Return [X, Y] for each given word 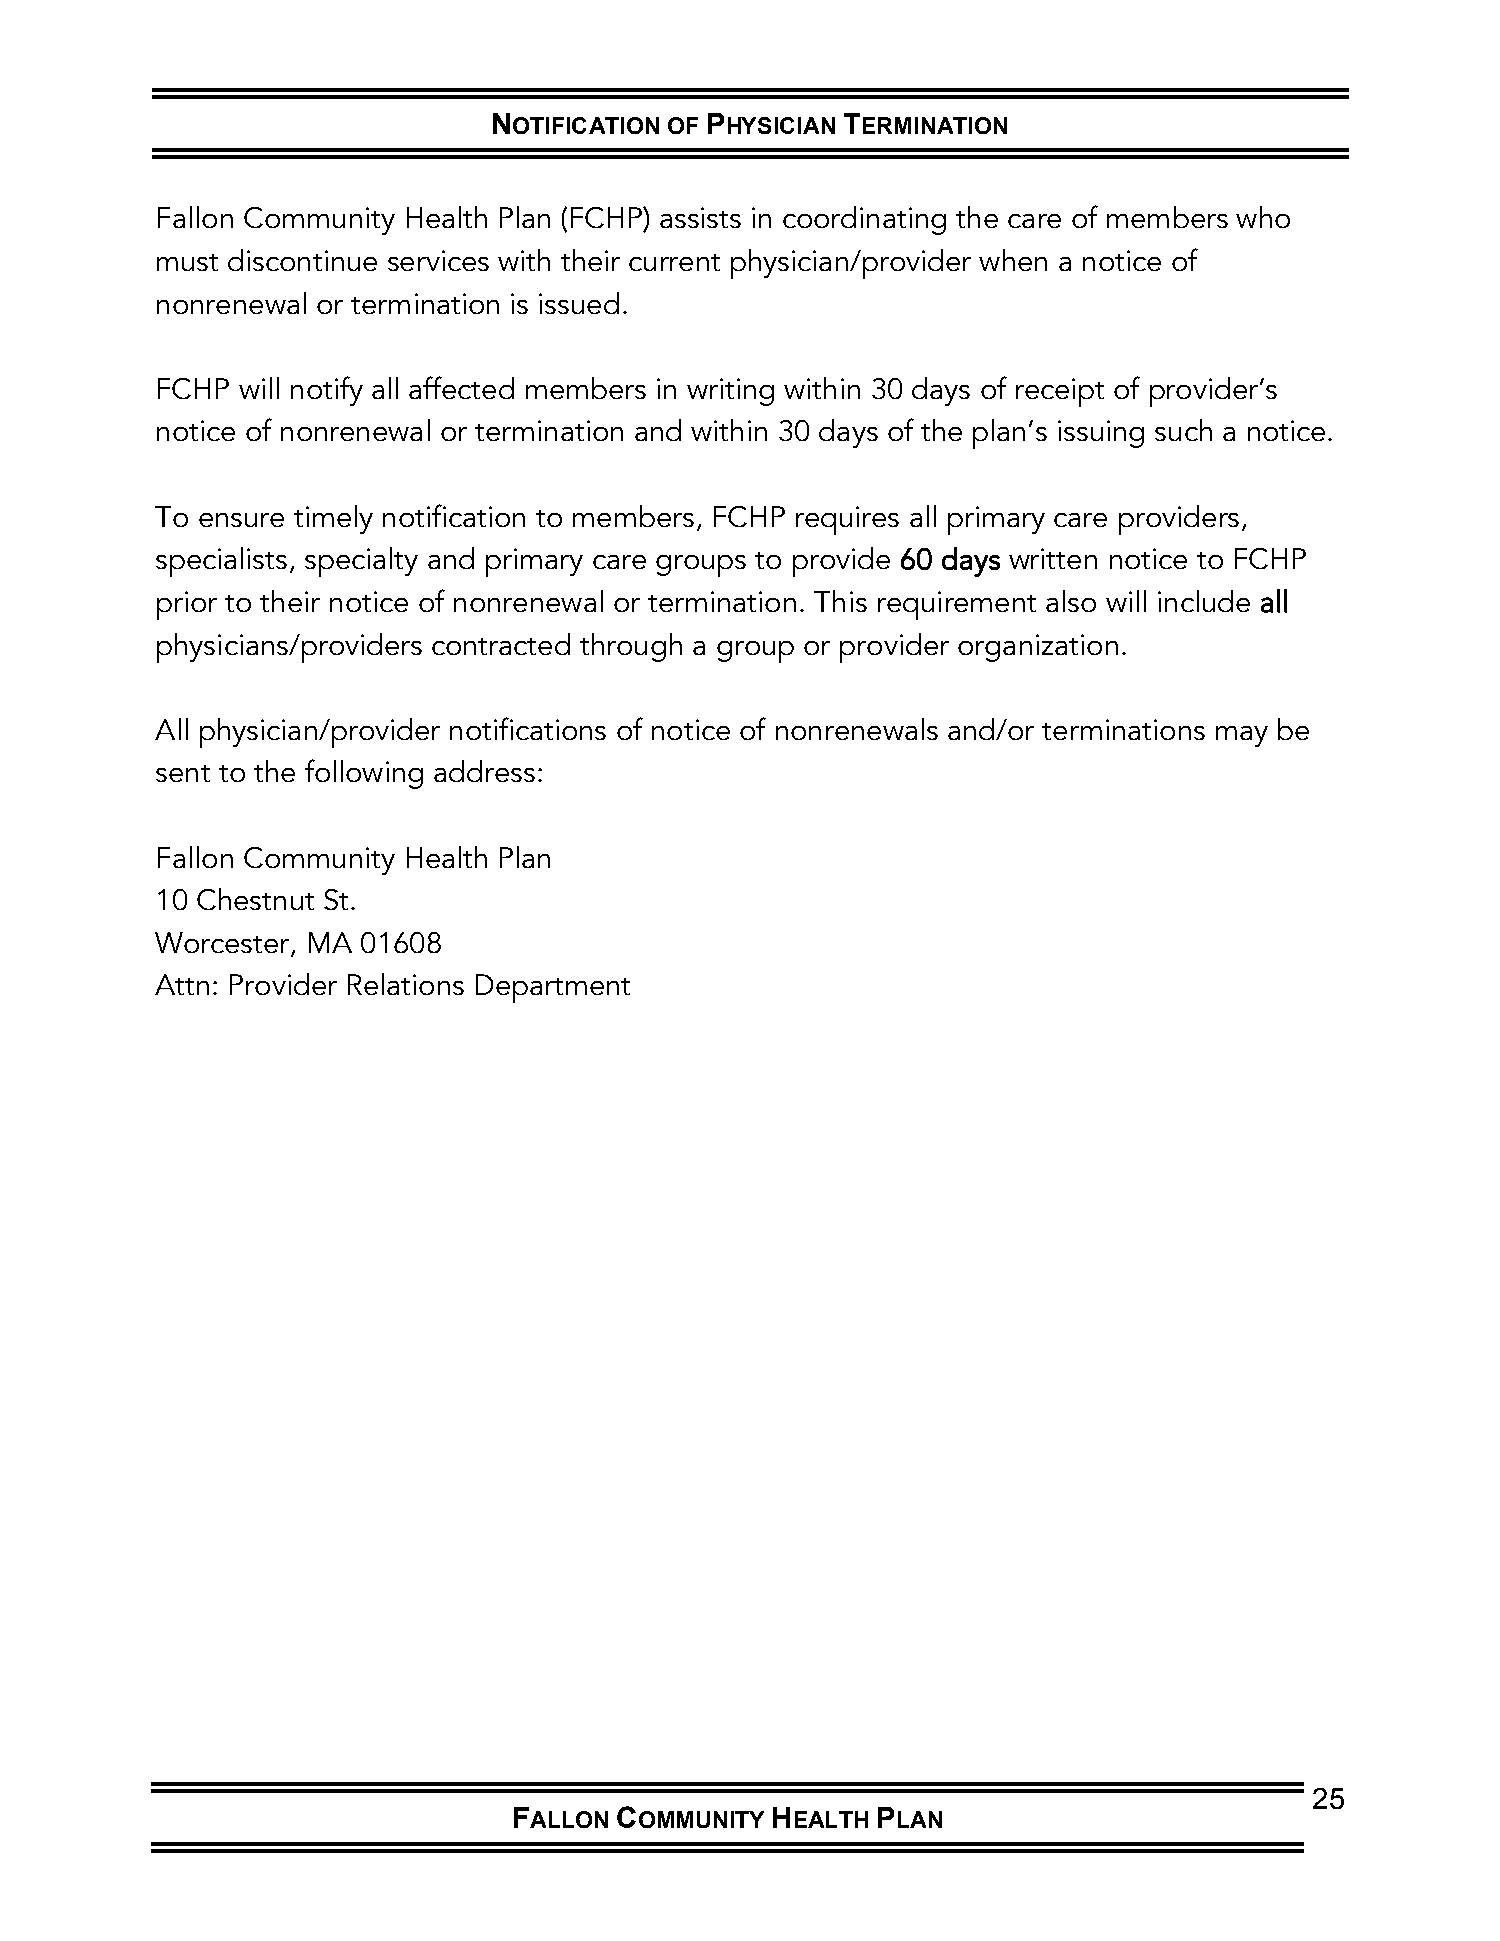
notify [327, 391]
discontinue [302, 260]
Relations [406, 984]
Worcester [223, 944]
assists [700, 217]
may [1242, 736]
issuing [1101, 434]
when [1013, 260]
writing [730, 392]
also [1071, 601]
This [840, 601]
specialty [361, 562]
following [364, 774]
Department [553, 988]
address [484, 771]
